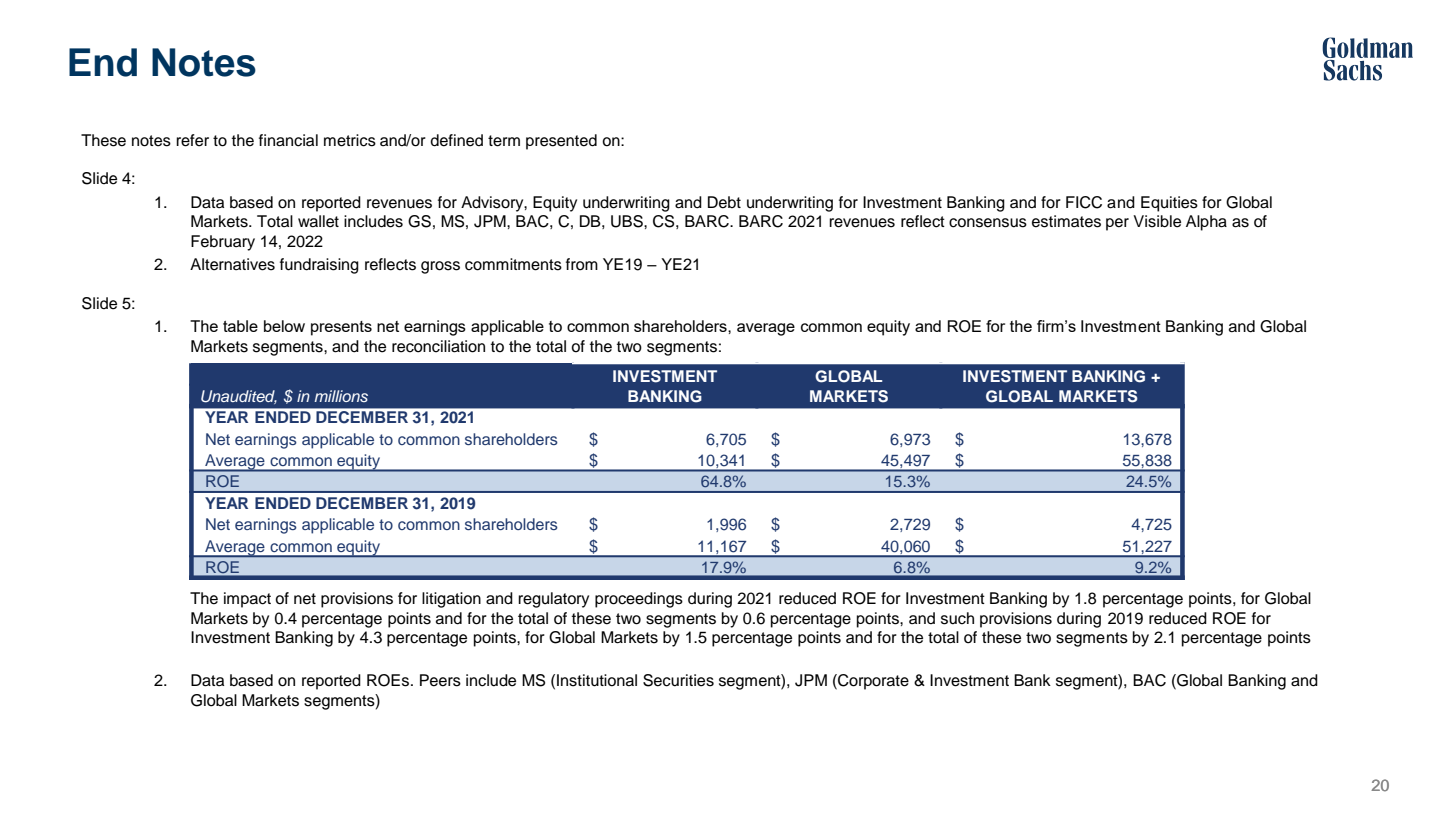  What do you see at coordinates (438, 346) in the image?
I see `reconciliation` at bounding box center [438, 346].
